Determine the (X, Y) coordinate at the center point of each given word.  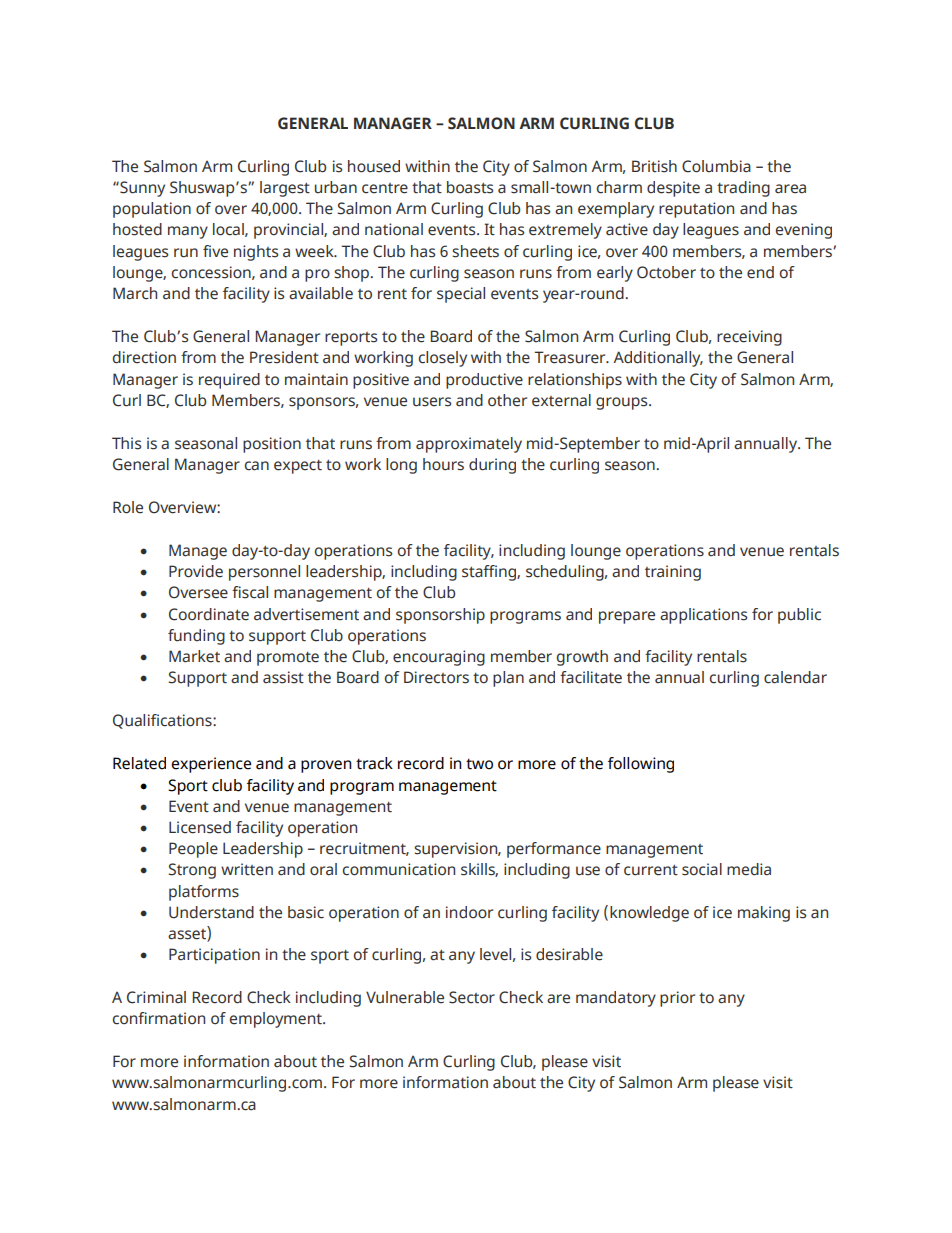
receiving (749, 338)
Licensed (200, 827)
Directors (436, 677)
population (152, 210)
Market (194, 656)
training (673, 573)
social (702, 869)
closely (443, 359)
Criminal (156, 997)
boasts (470, 187)
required (229, 381)
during (492, 466)
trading (743, 189)
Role (128, 507)
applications (703, 616)
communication (399, 869)
